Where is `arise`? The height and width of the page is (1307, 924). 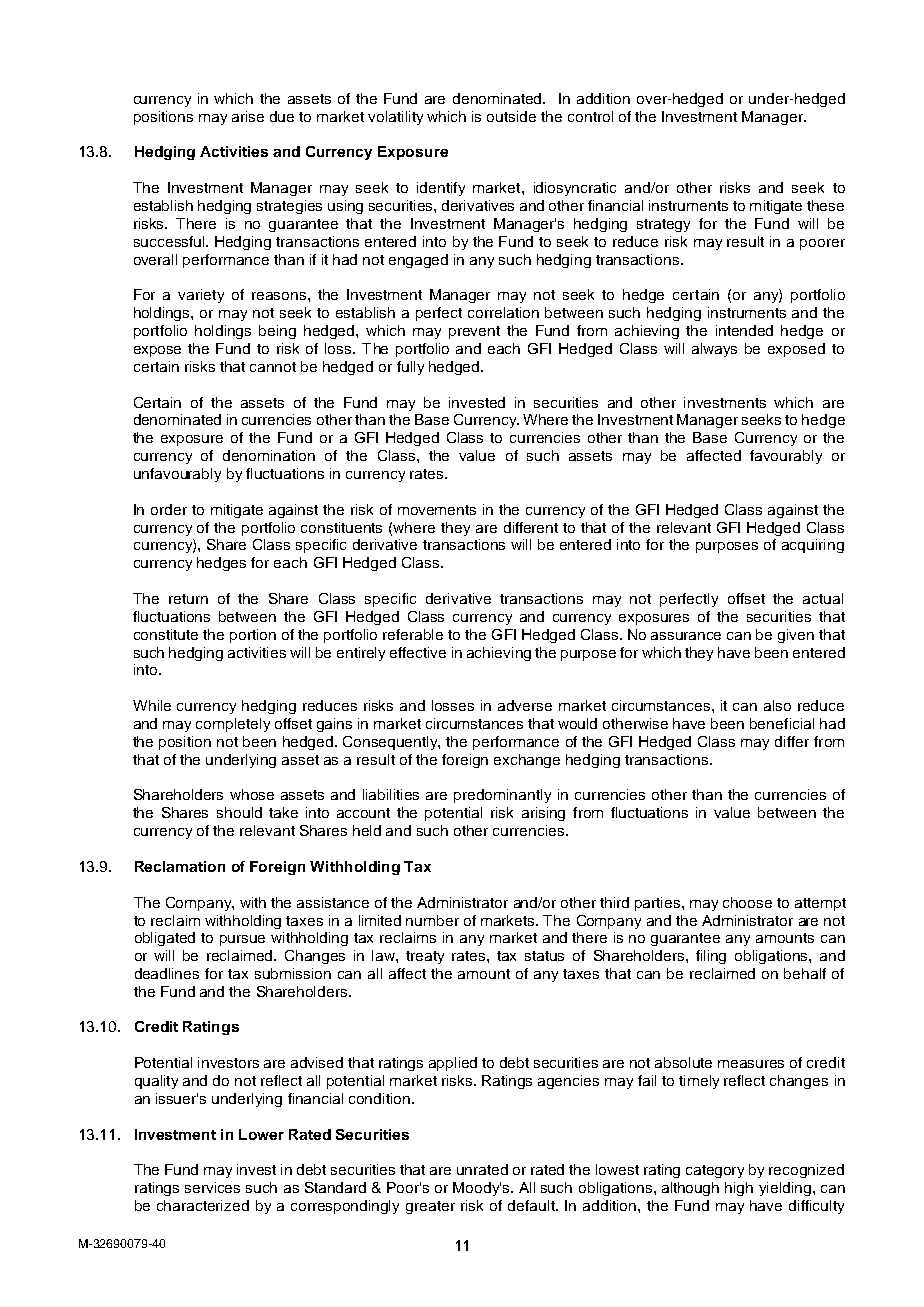 arise is located at coordinates (248, 116).
